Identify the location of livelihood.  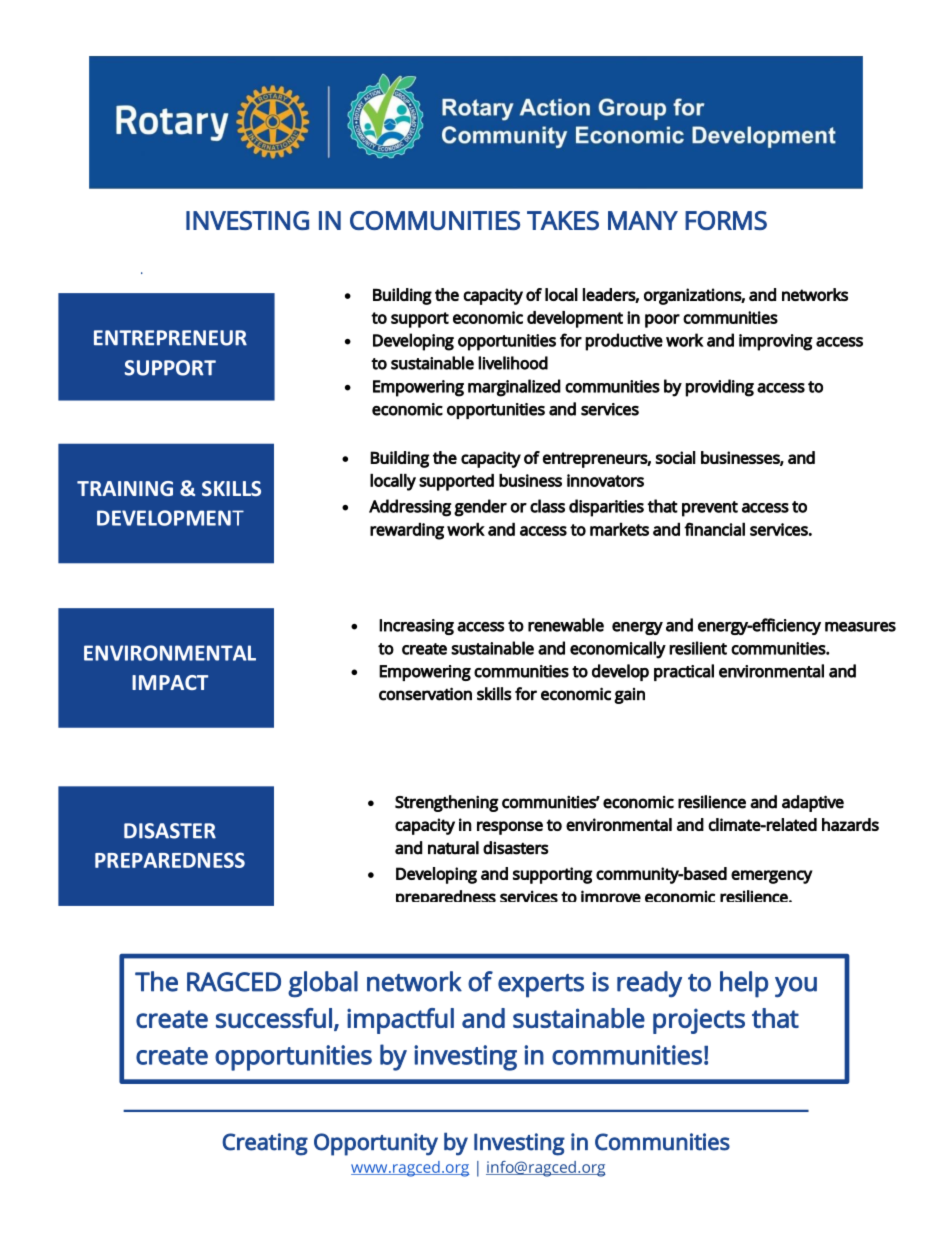
(513, 363).
